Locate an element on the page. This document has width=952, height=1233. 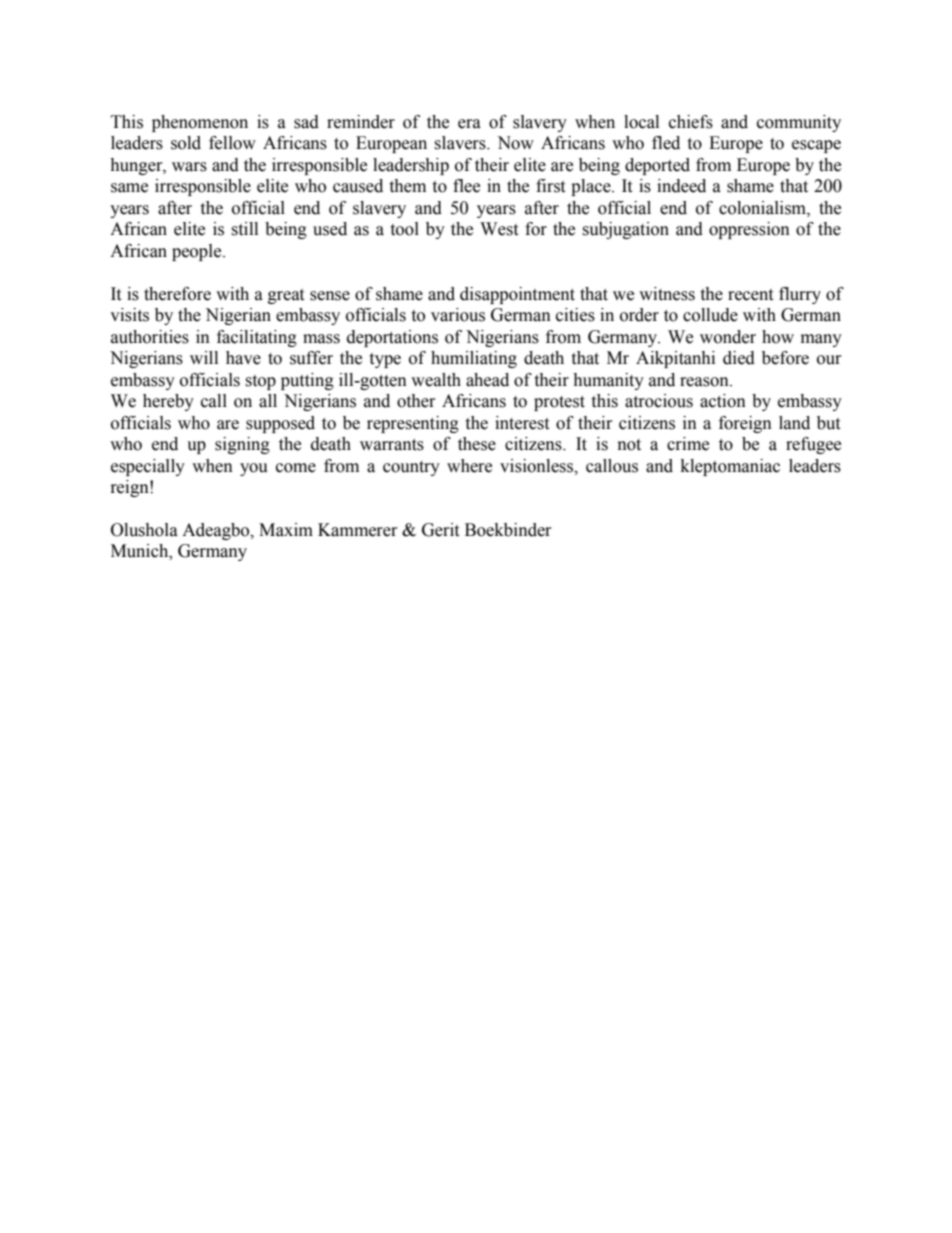
Maxim is located at coordinates (286, 530).
